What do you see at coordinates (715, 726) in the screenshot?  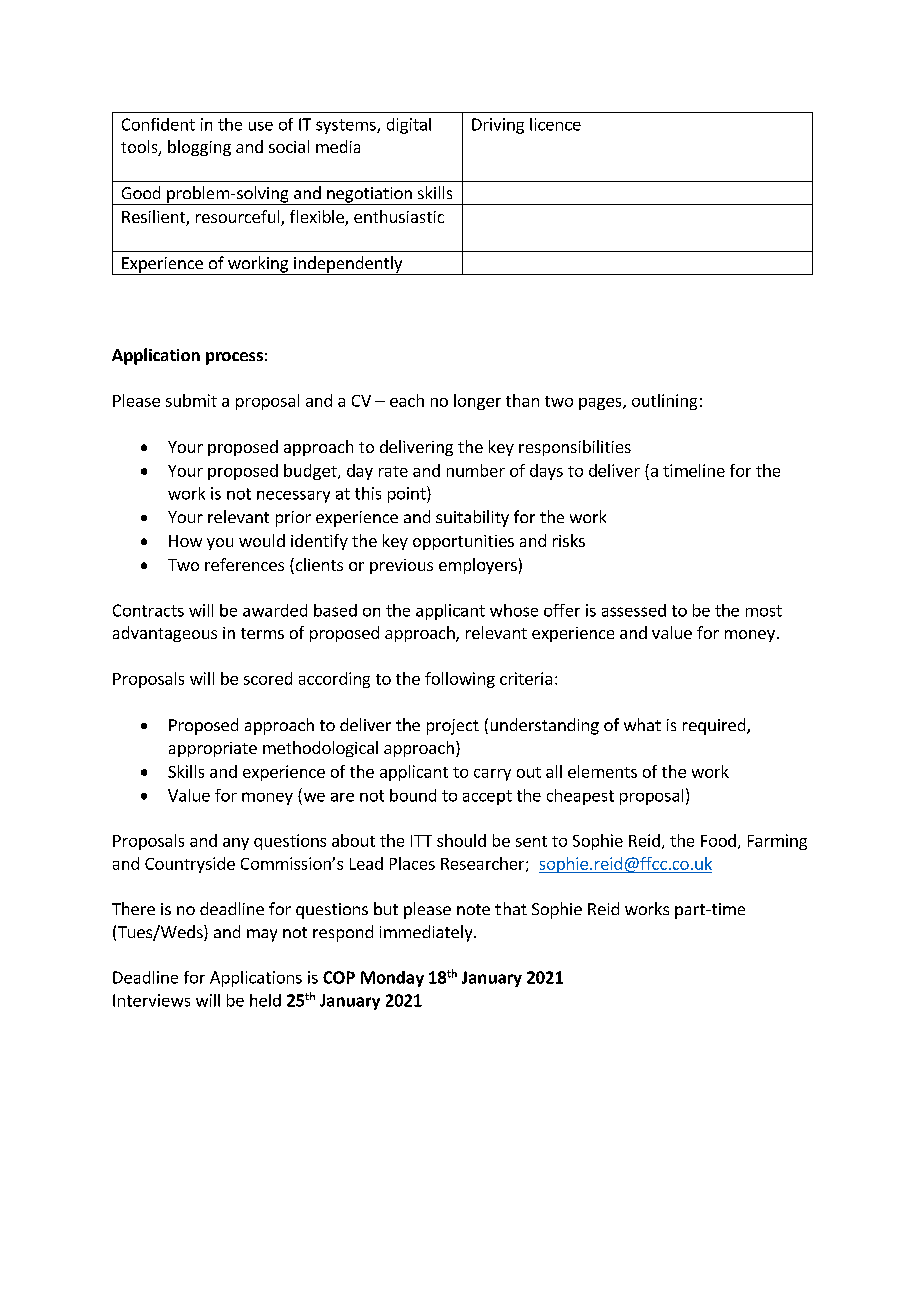 I see `required` at bounding box center [715, 726].
